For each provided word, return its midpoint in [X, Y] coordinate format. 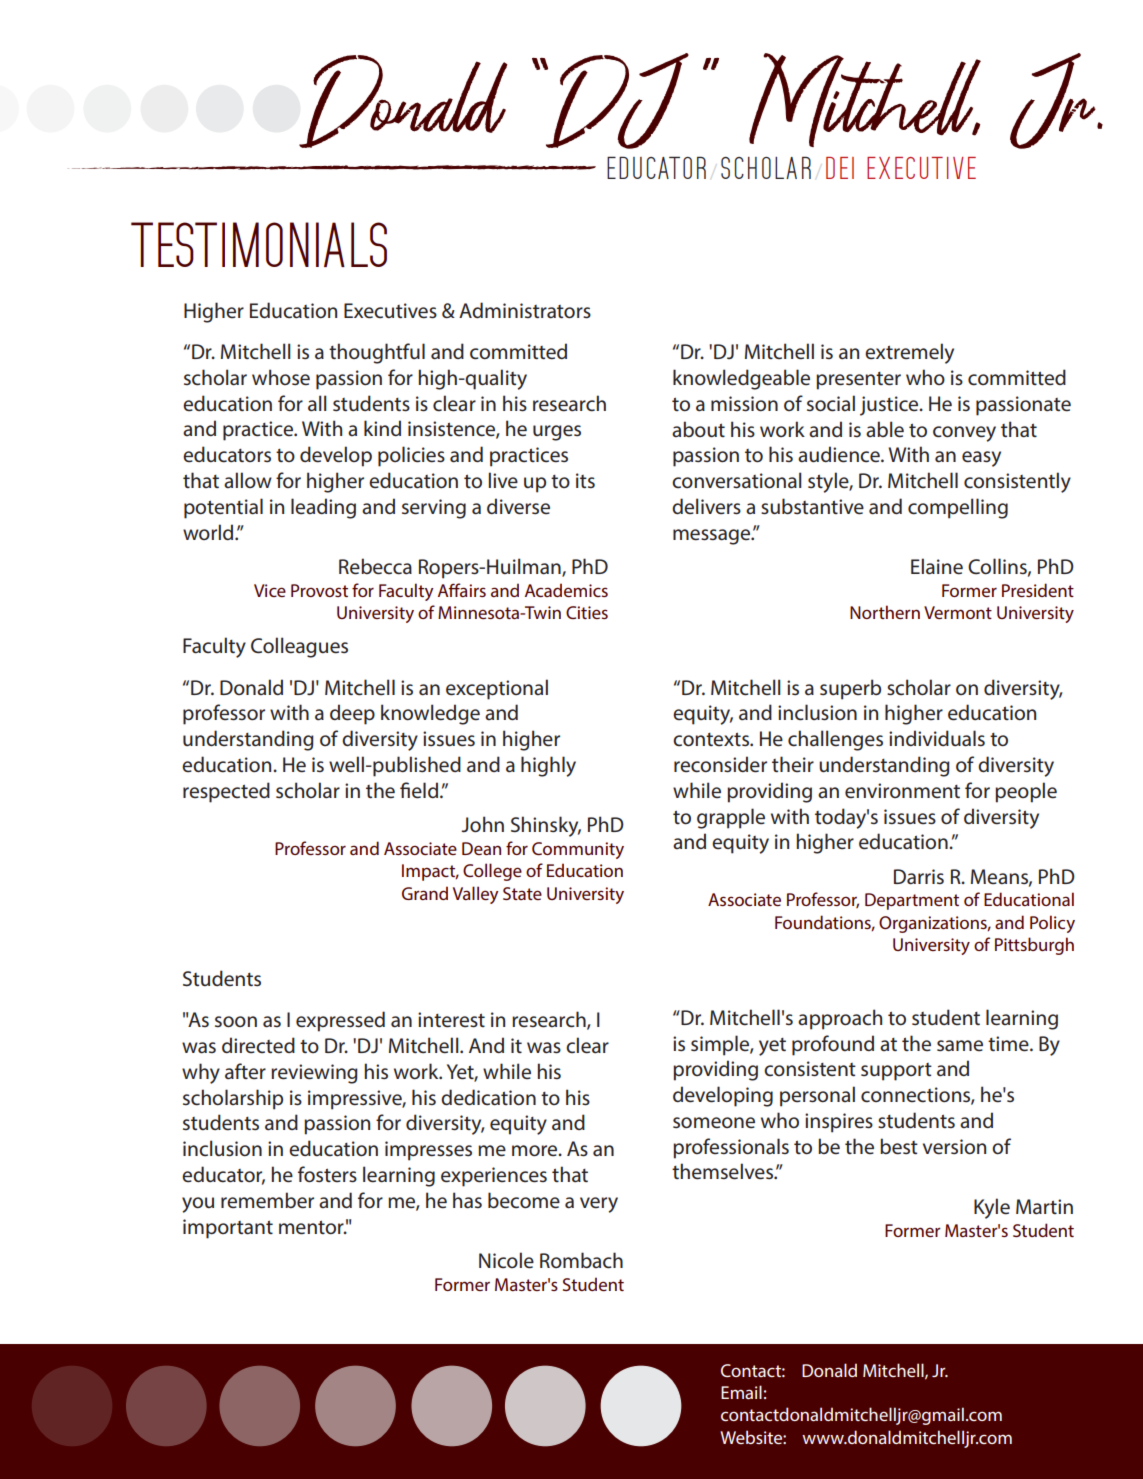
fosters [327, 1174]
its [585, 480]
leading [323, 508]
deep [352, 714]
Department [912, 901]
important [228, 1229]
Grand [425, 893]
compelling [958, 508]
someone [714, 1123]
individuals [937, 738]
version [954, 1147]
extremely [909, 353]
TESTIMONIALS [259, 244]
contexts [712, 740]
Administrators [525, 310]
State [522, 893]
